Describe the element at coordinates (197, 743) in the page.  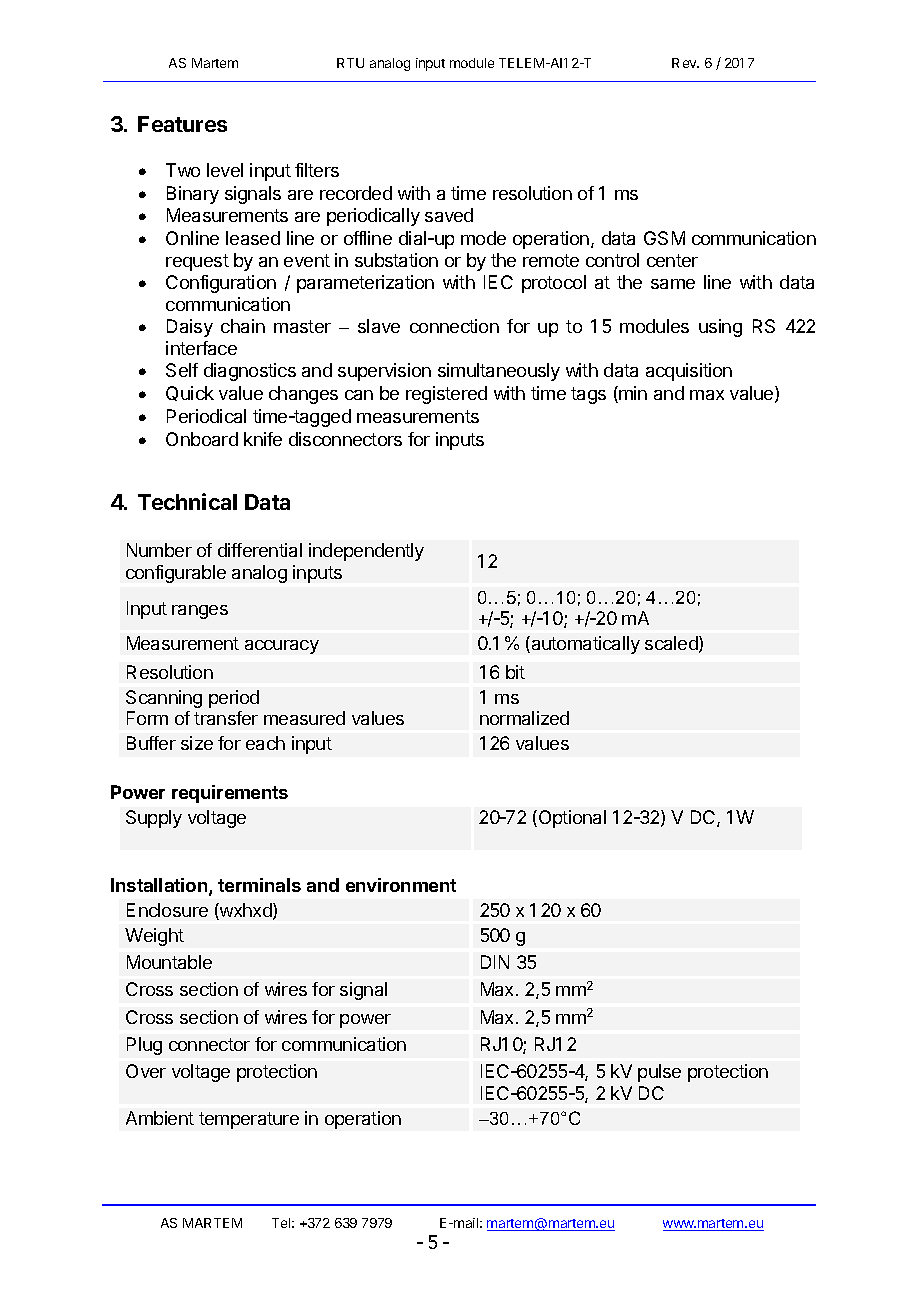
I see `size` at that location.
